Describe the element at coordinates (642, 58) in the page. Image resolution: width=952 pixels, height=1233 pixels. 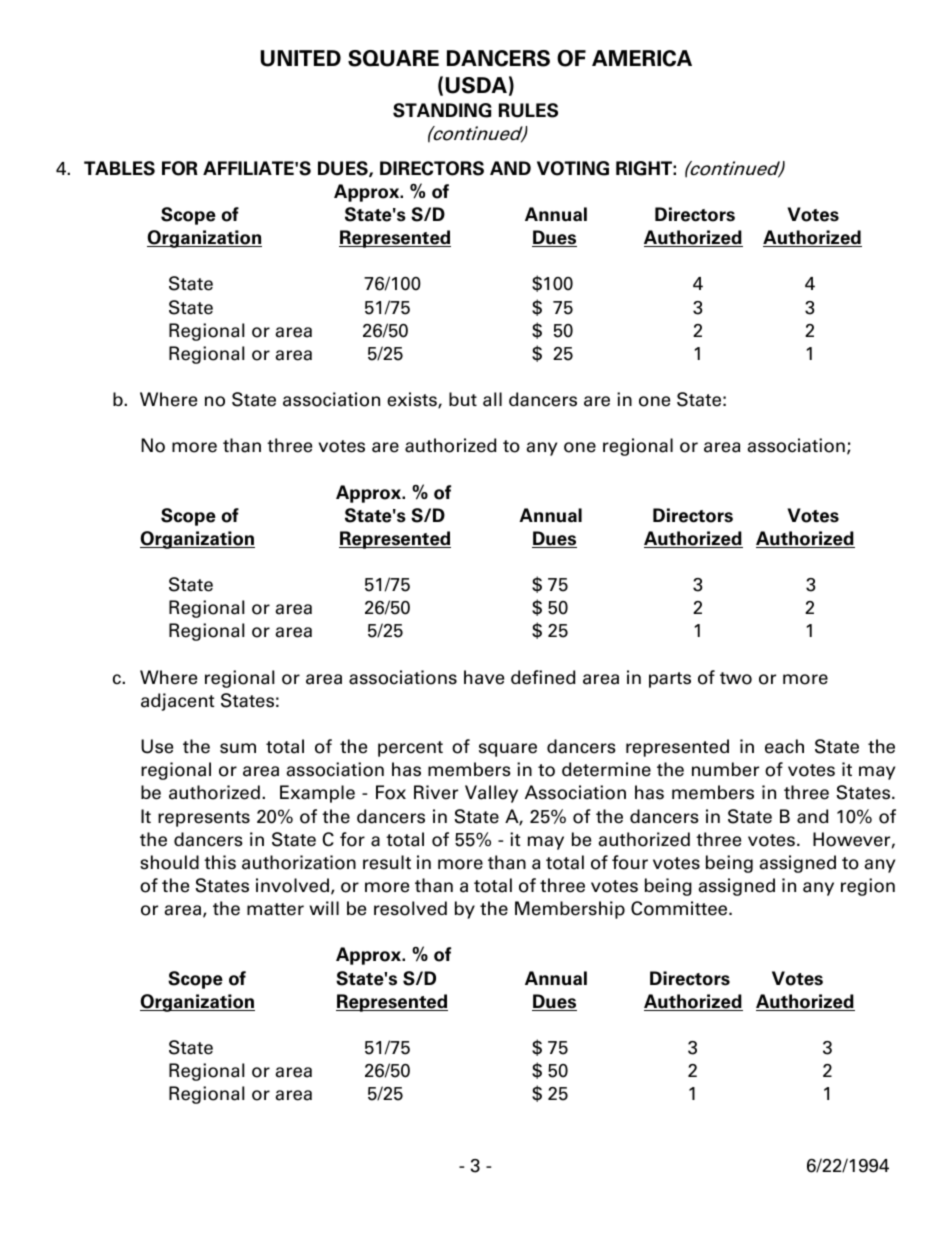
I see `AMERICA` at that location.
